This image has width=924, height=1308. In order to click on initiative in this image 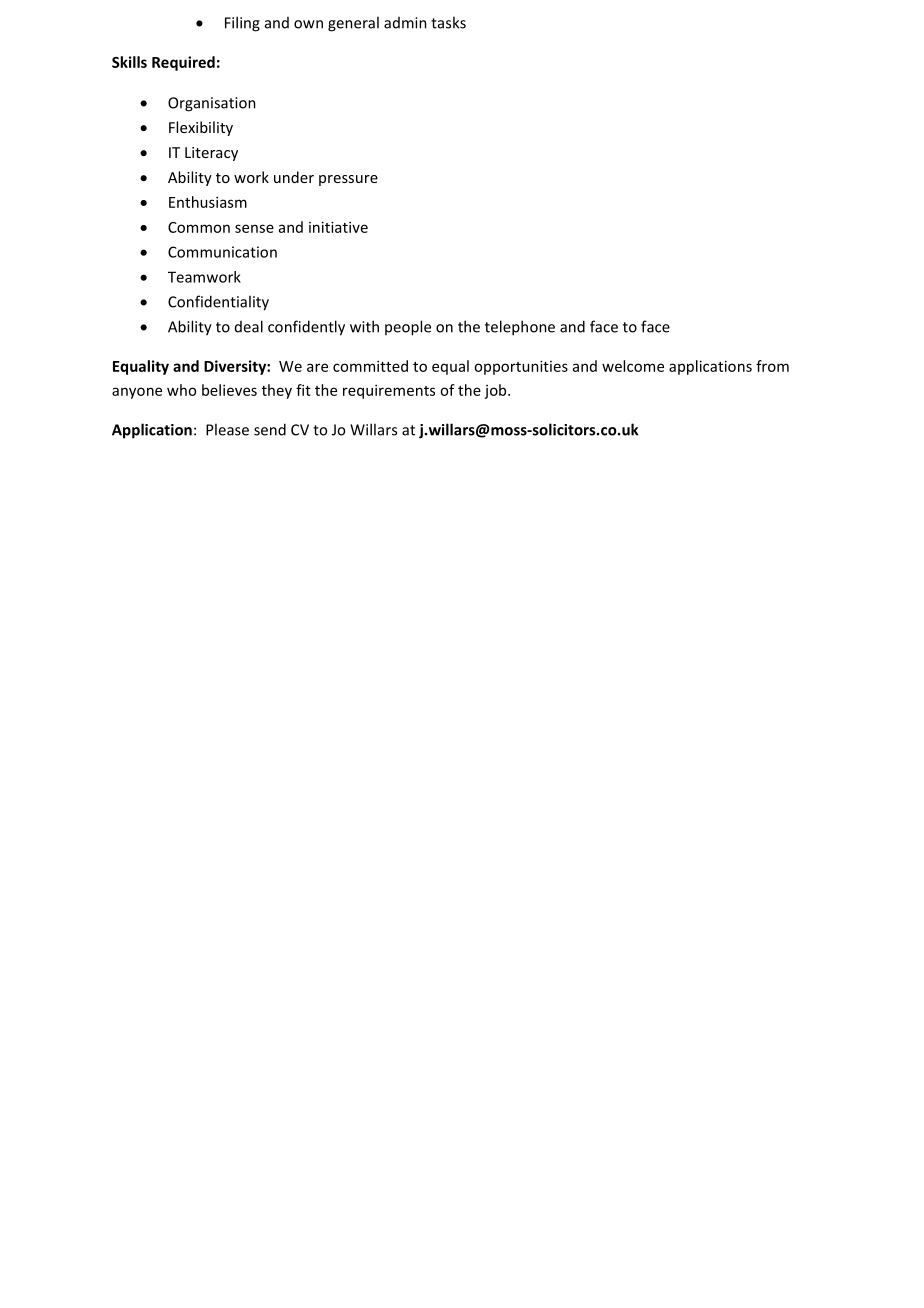, I will do `click(338, 227)`.
